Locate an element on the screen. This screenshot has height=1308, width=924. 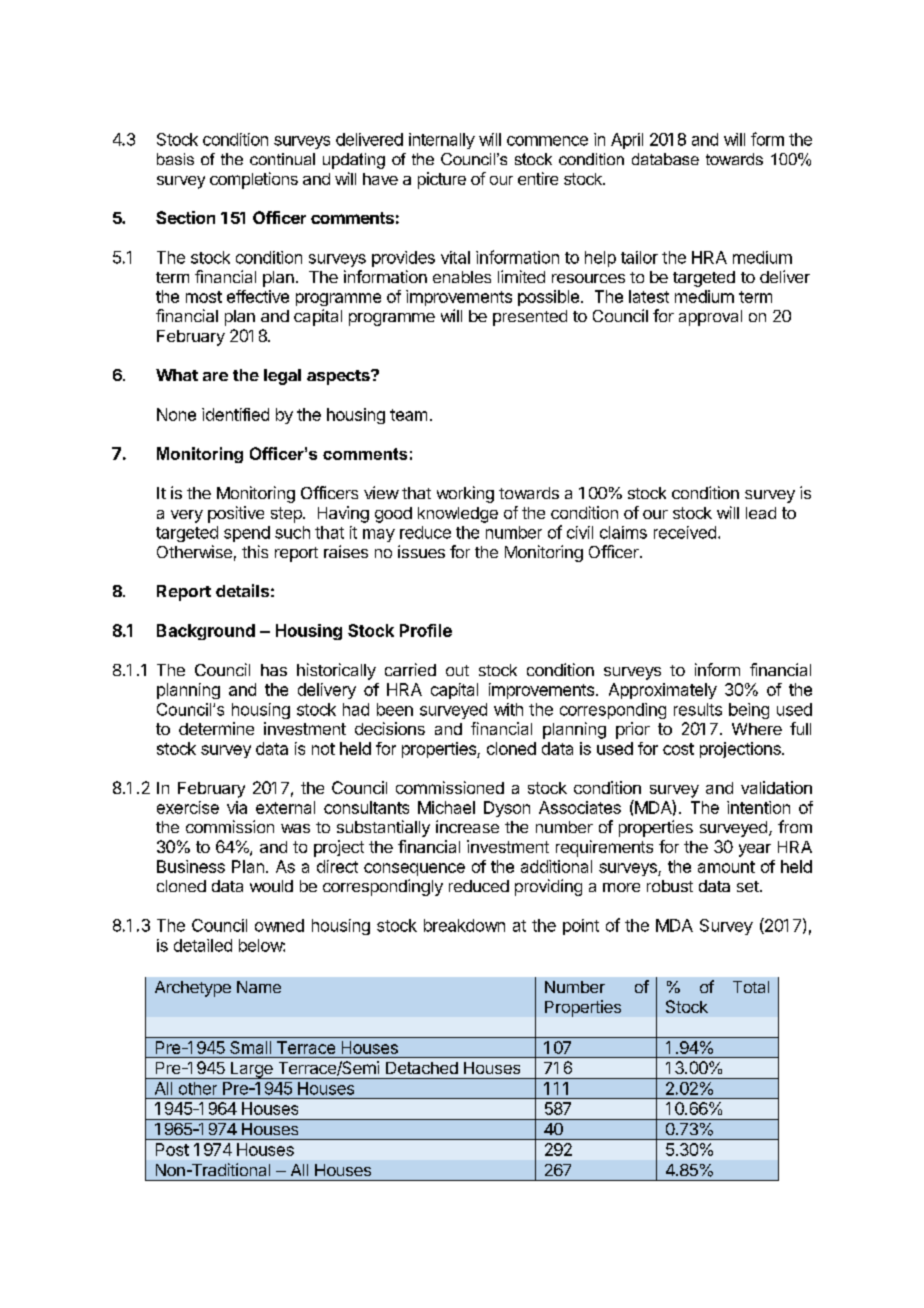
Large is located at coordinates (251, 1070).
